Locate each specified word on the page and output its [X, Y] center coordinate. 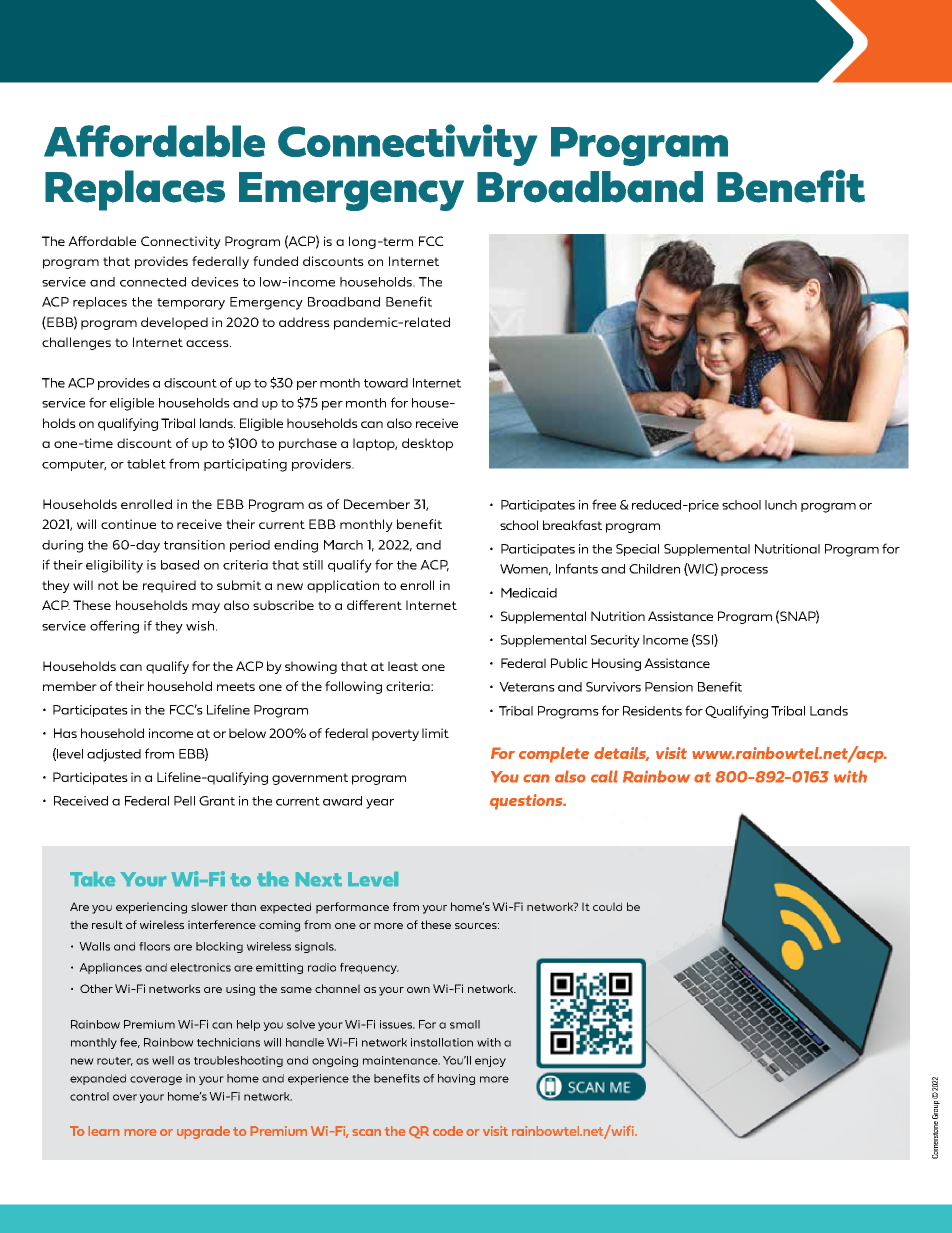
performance [352, 908]
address [304, 322]
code [448, 1131]
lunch [781, 505]
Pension [669, 687]
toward [386, 383]
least [403, 666]
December [377, 504]
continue [128, 524]
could [607, 906]
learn [104, 1131]
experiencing [151, 908]
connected [153, 282]
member [70, 686]
